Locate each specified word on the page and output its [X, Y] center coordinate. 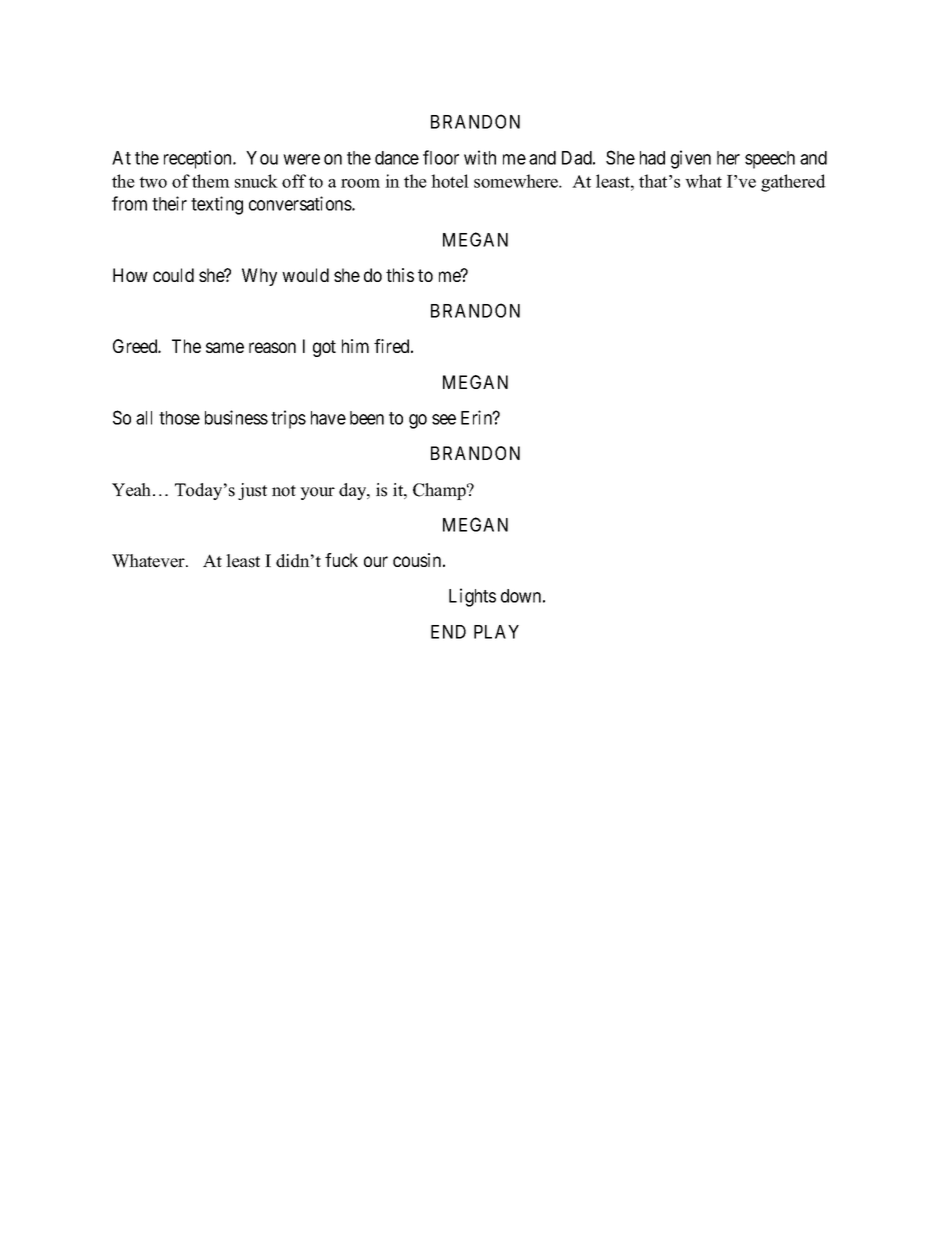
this [400, 275]
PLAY [496, 632]
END [448, 632]
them [211, 181]
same [225, 347]
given [691, 159]
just [252, 491]
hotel [450, 181]
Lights [472, 597]
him [355, 346]
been [367, 418]
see [444, 419]
